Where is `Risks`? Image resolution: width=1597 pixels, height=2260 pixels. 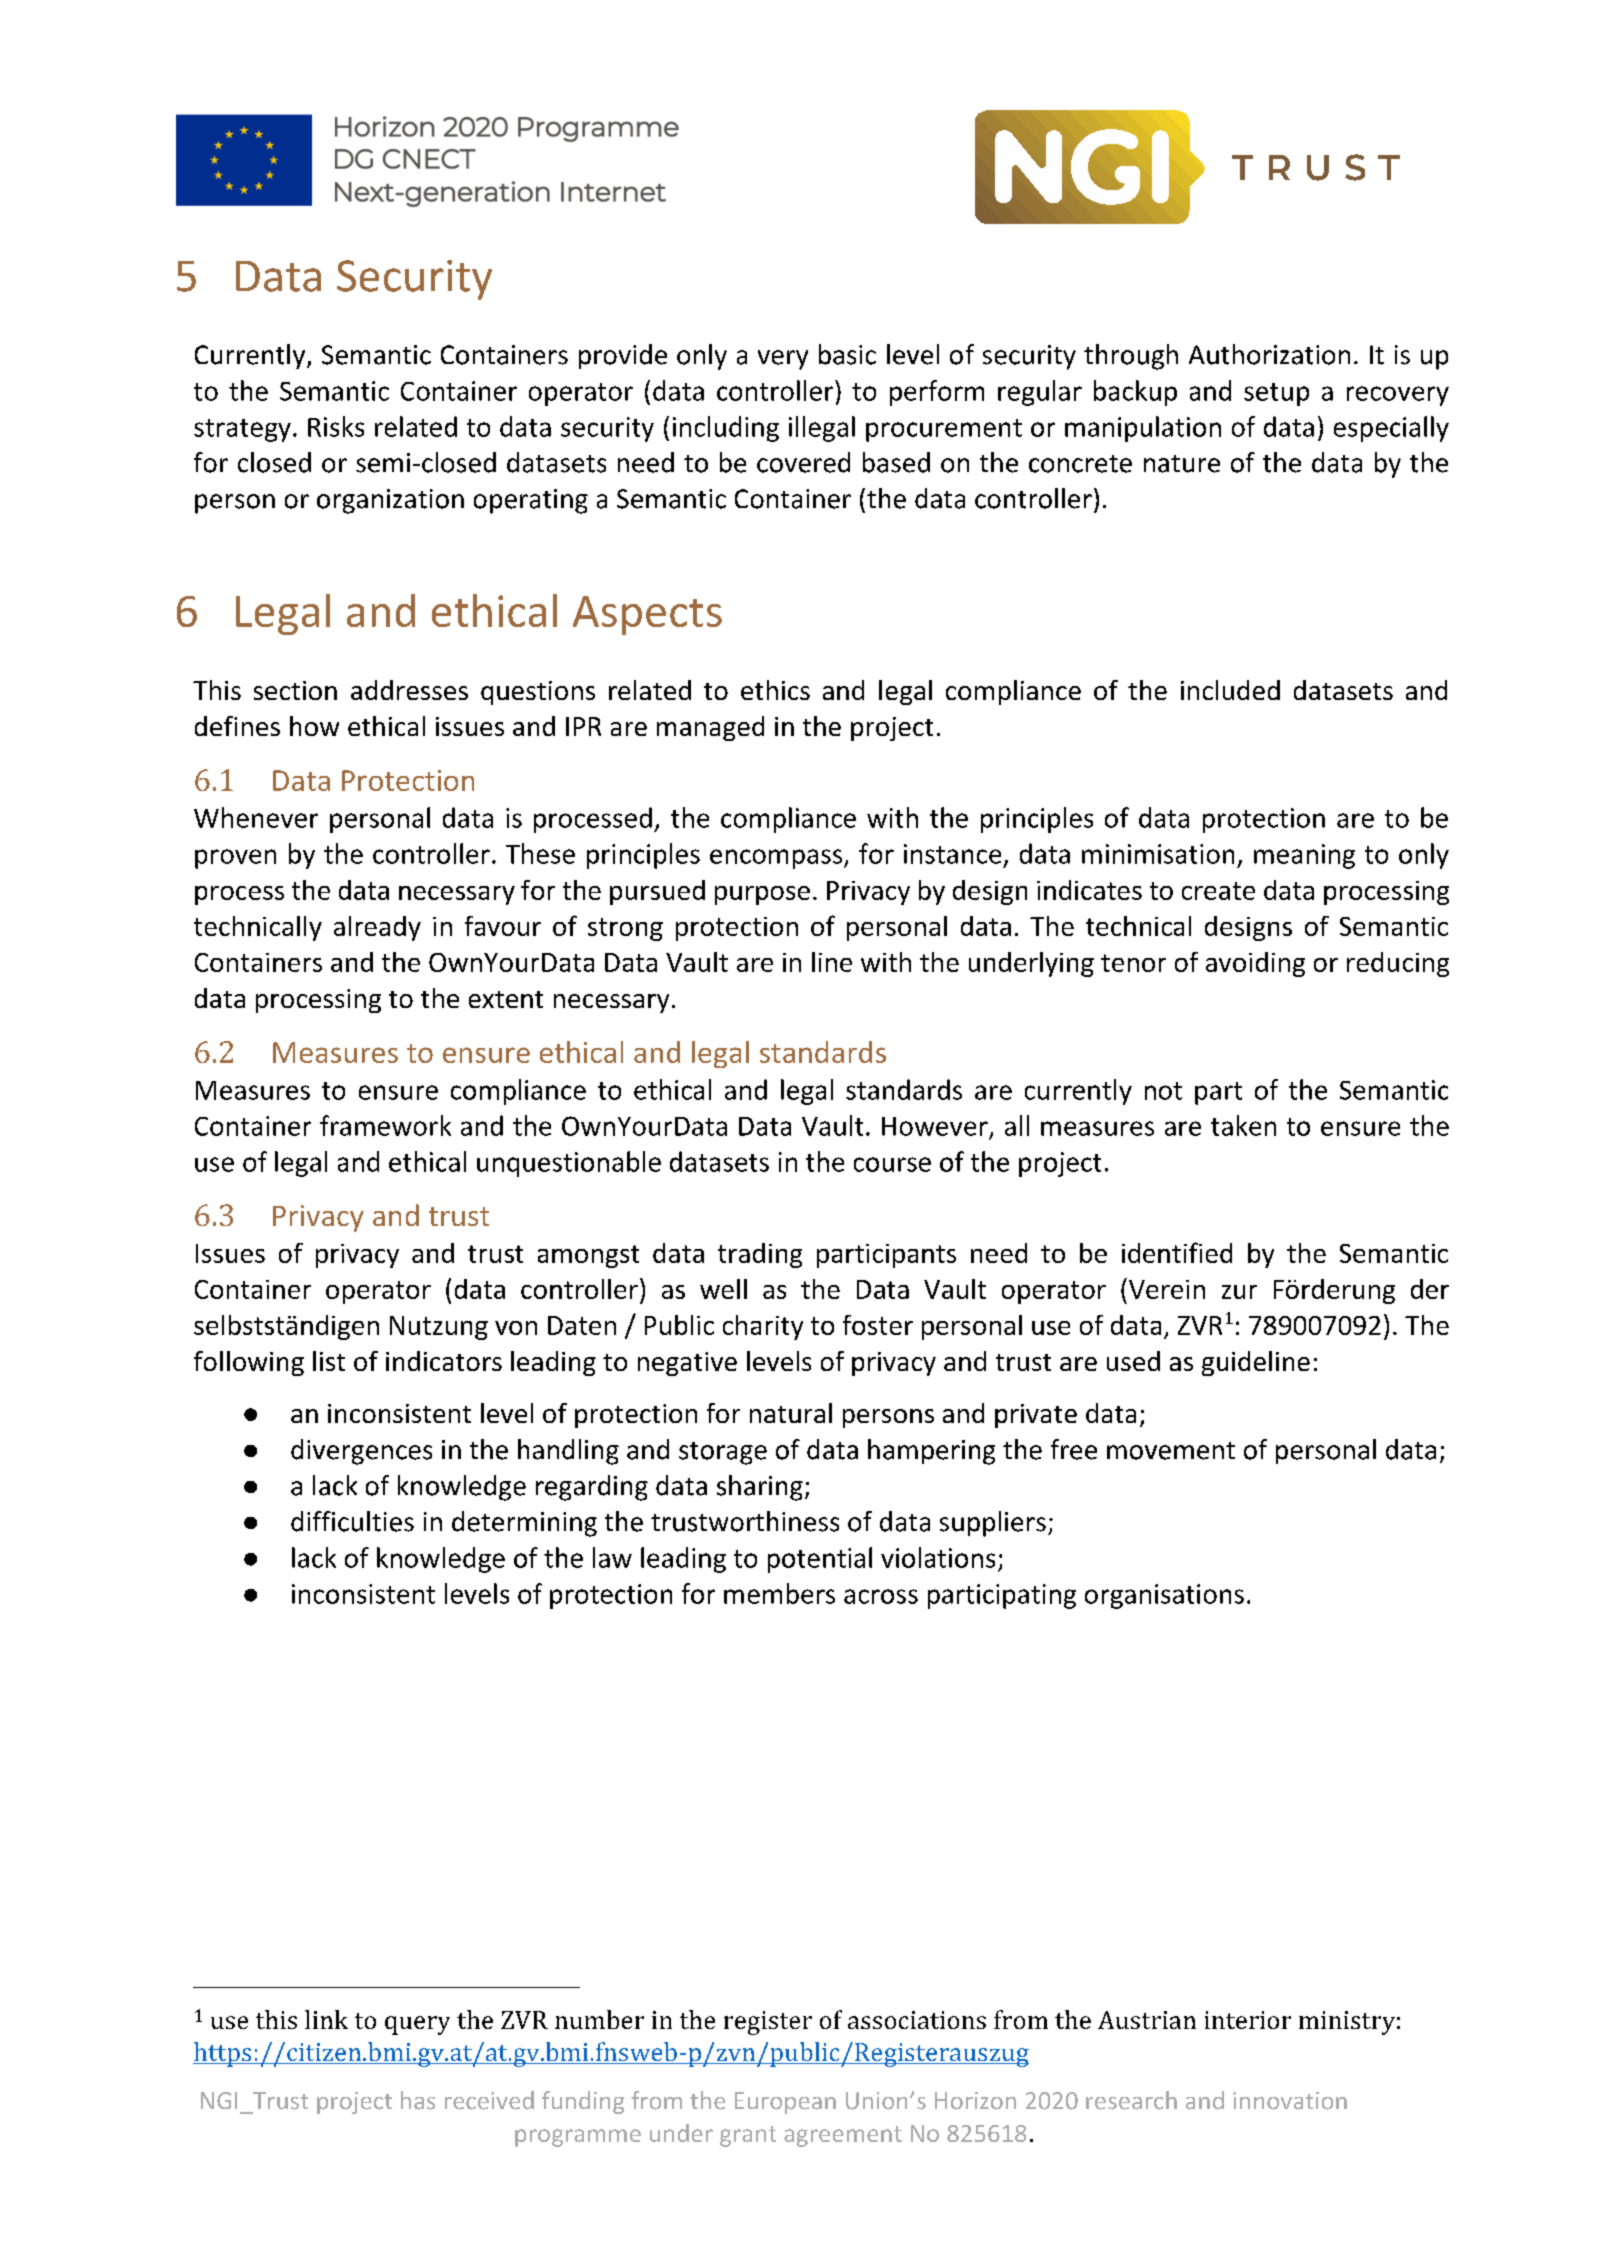 Risks is located at coordinates (336, 426).
